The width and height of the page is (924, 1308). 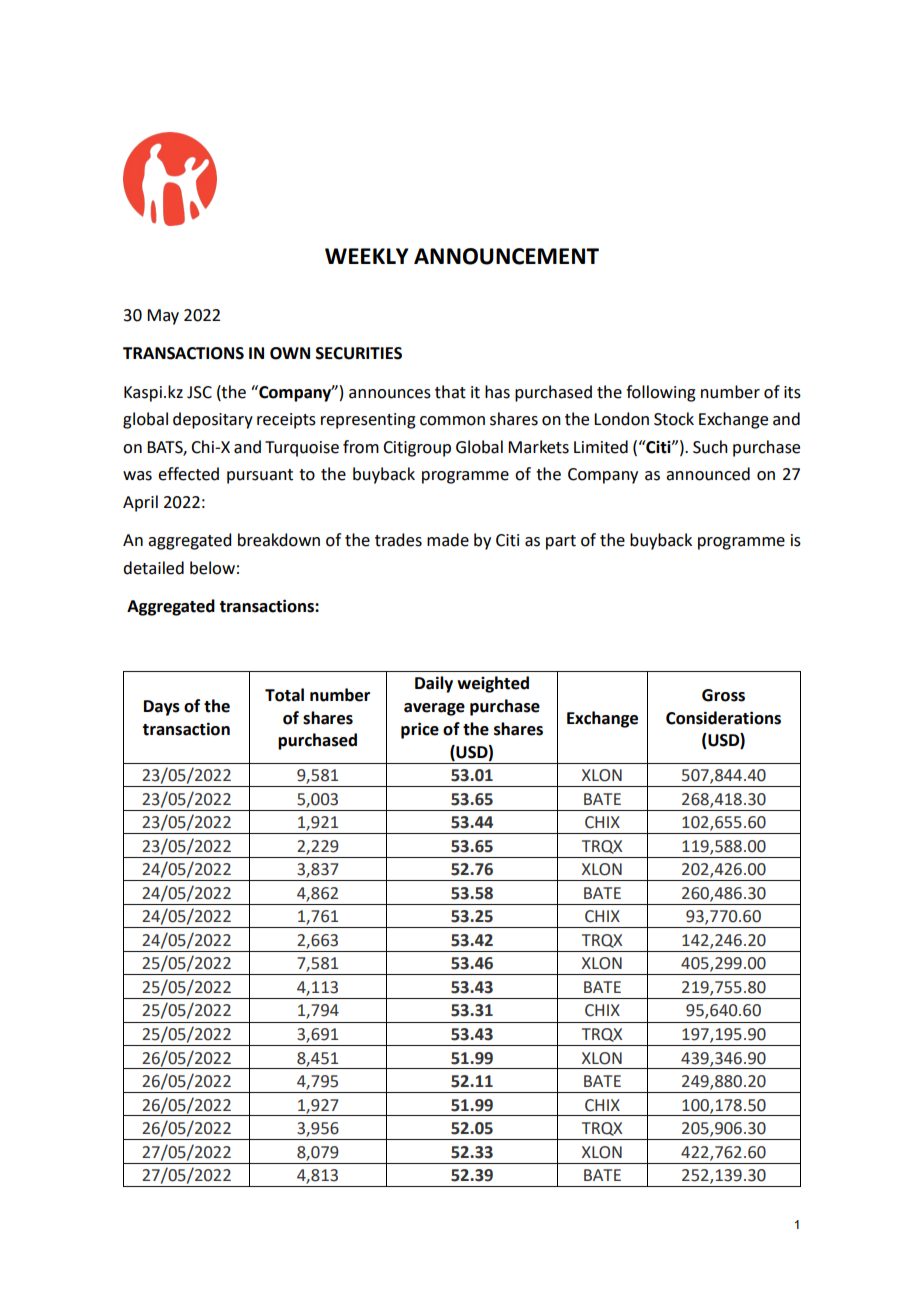 What do you see at coordinates (674, 419) in the page?
I see `Stock` at bounding box center [674, 419].
